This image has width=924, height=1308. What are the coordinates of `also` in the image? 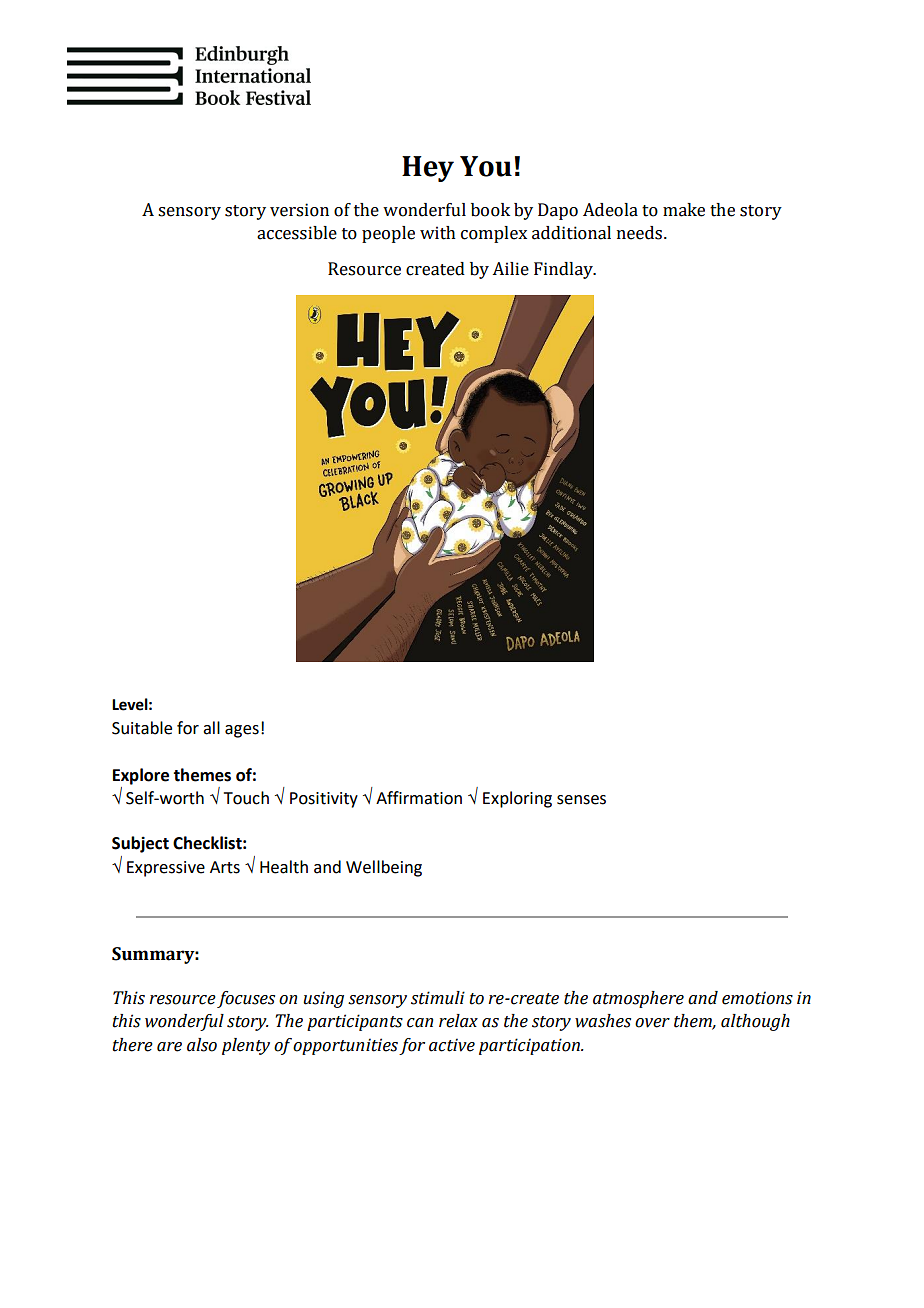 It's located at (202, 1045).
